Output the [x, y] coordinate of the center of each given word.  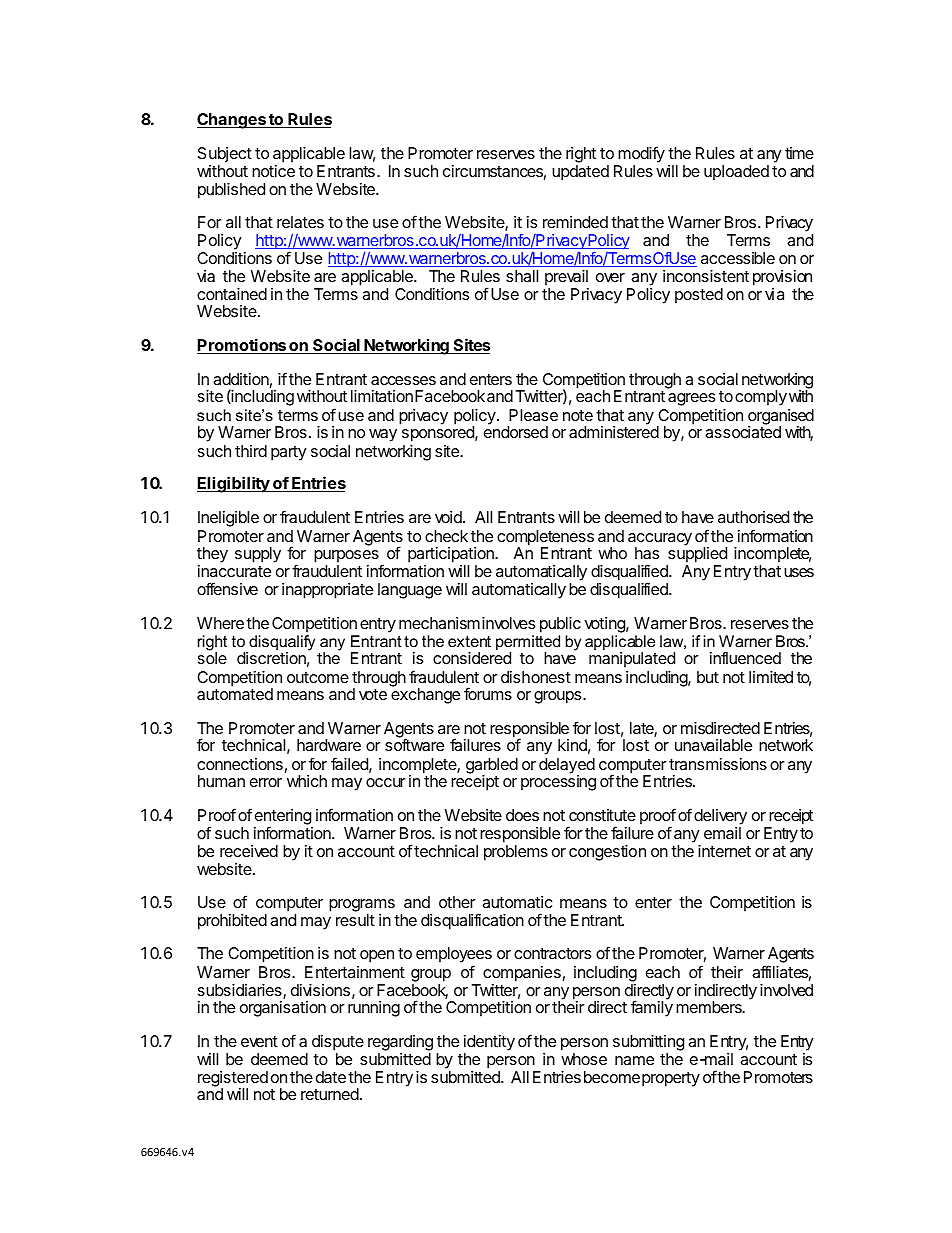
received [249, 851]
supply [258, 555]
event [259, 1041]
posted [699, 296]
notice [273, 171]
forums [488, 693]
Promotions [242, 346]
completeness [545, 539]
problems [516, 853]
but [708, 677]
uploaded [736, 173]
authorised [753, 517]
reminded [575, 222]
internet [724, 851]
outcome [318, 677]
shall [522, 276]
